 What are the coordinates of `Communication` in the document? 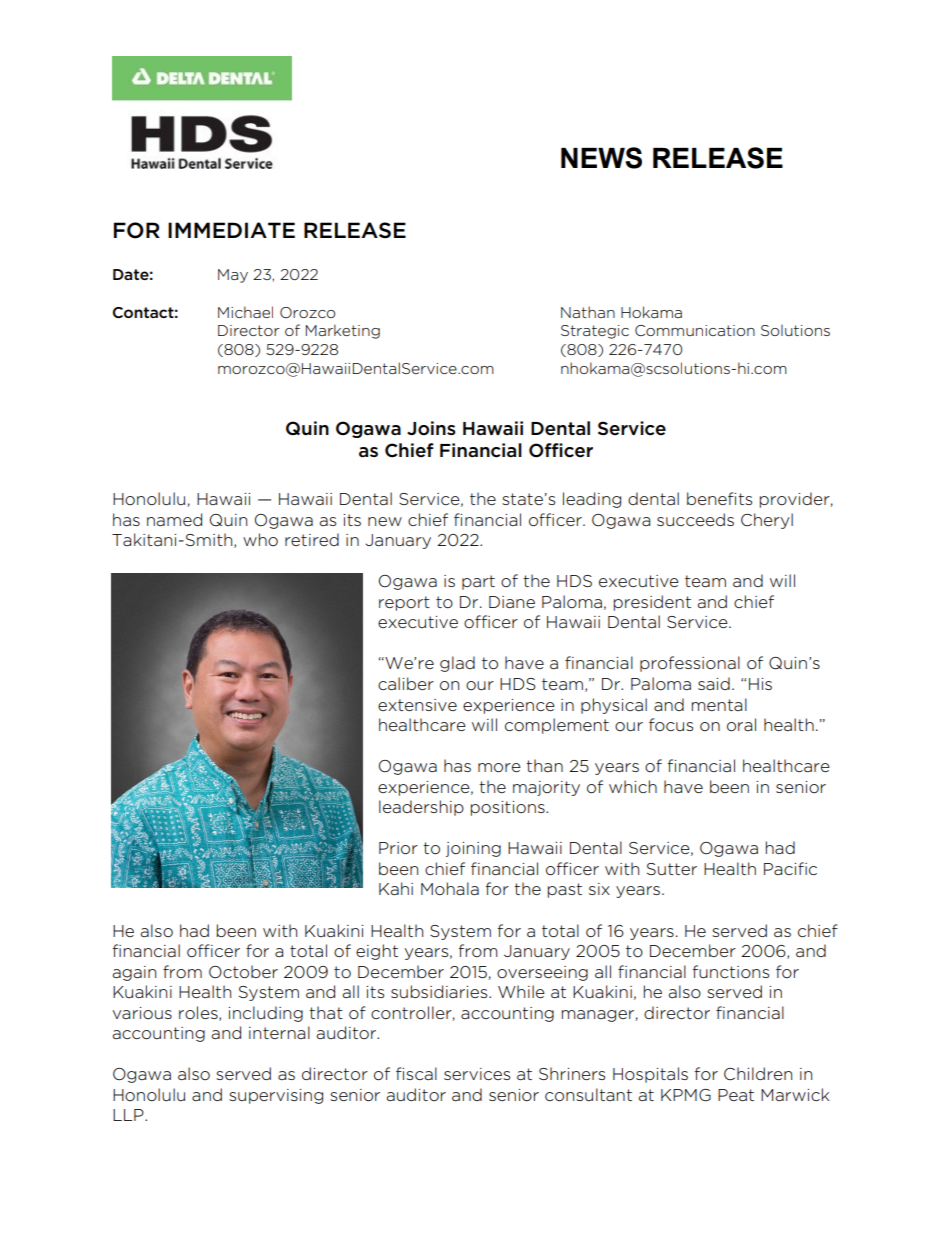 It's located at (695, 330).
